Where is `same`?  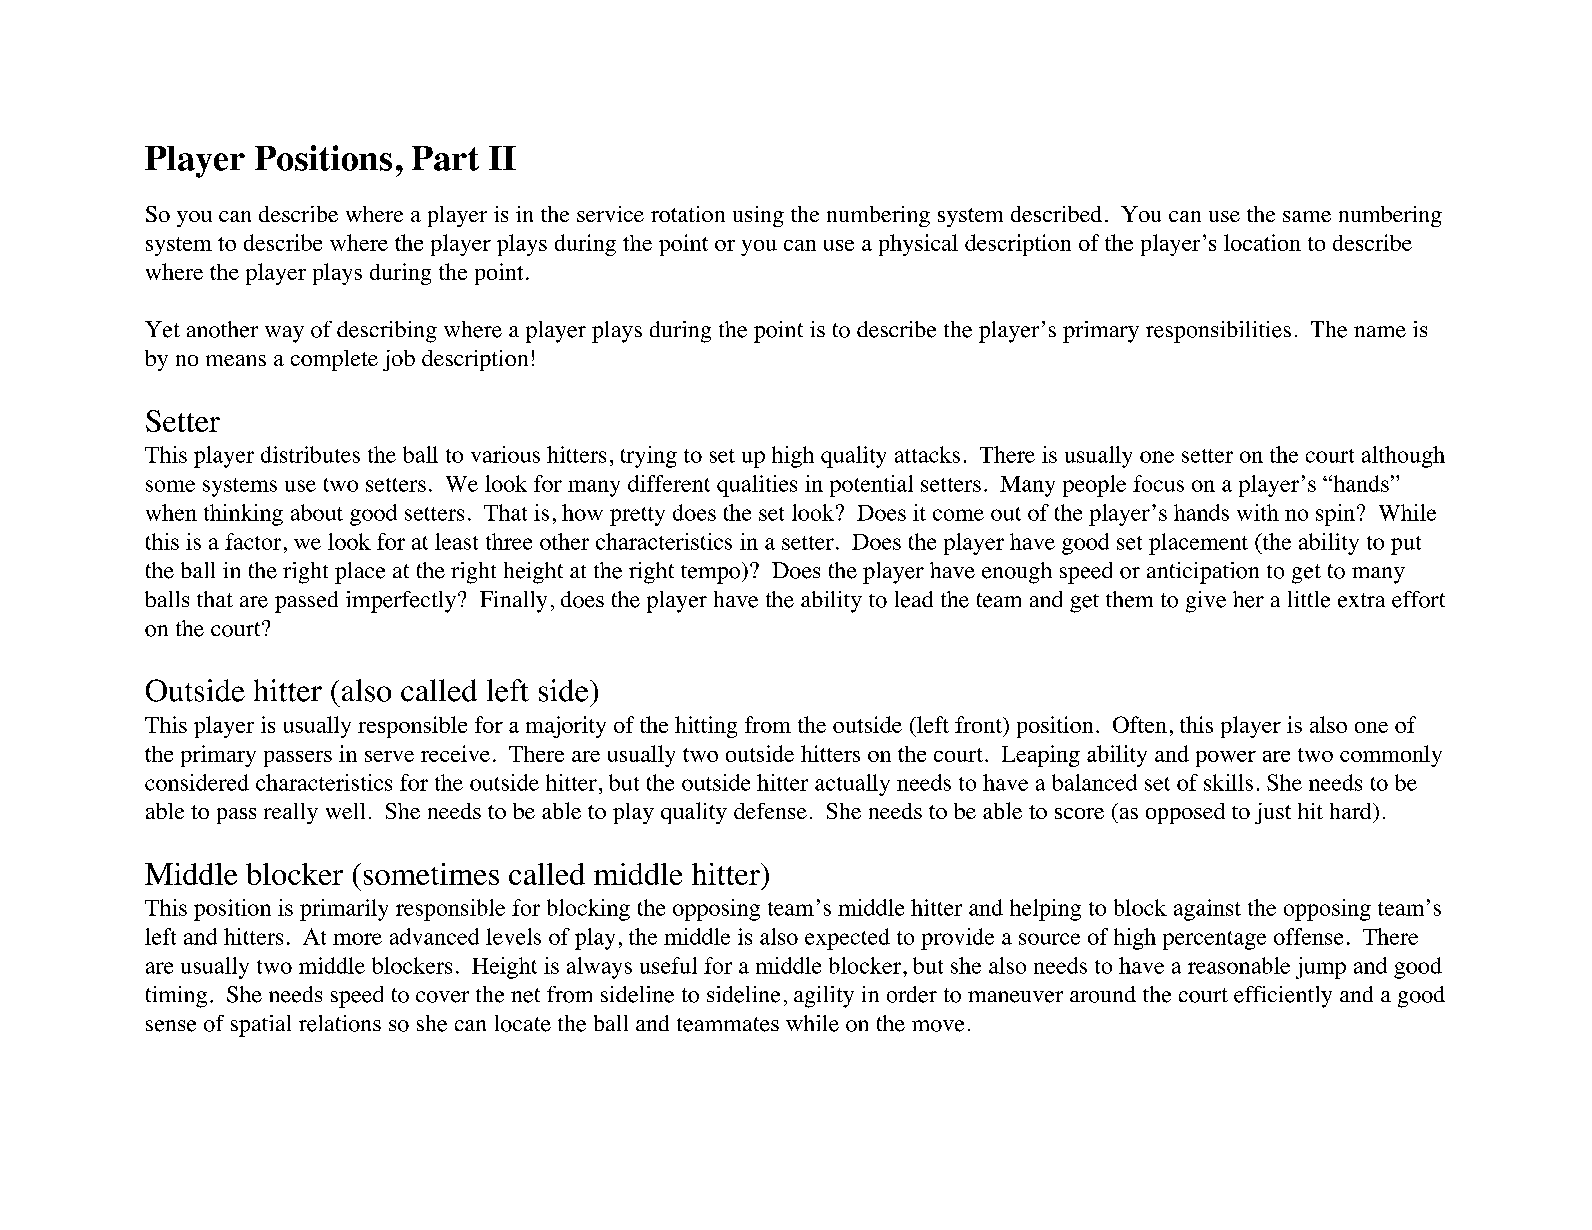 same is located at coordinates (1307, 216).
